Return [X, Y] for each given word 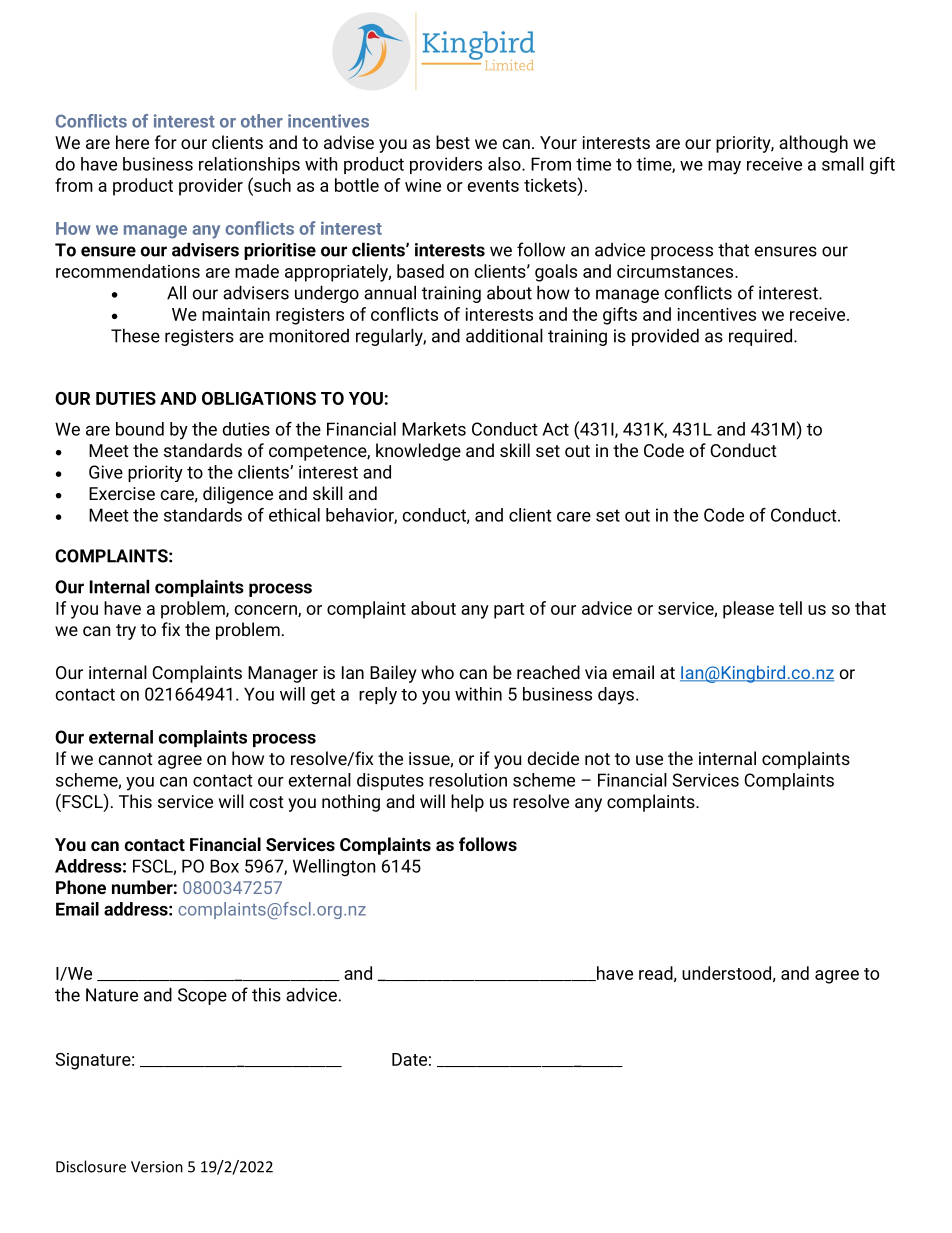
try [126, 632]
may [724, 168]
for [166, 142]
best [453, 142]
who [437, 672]
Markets [434, 429]
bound [140, 429]
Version [157, 1167]
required [762, 337]
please [748, 610]
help [467, 803]
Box [224, 866]
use [649, 760]
